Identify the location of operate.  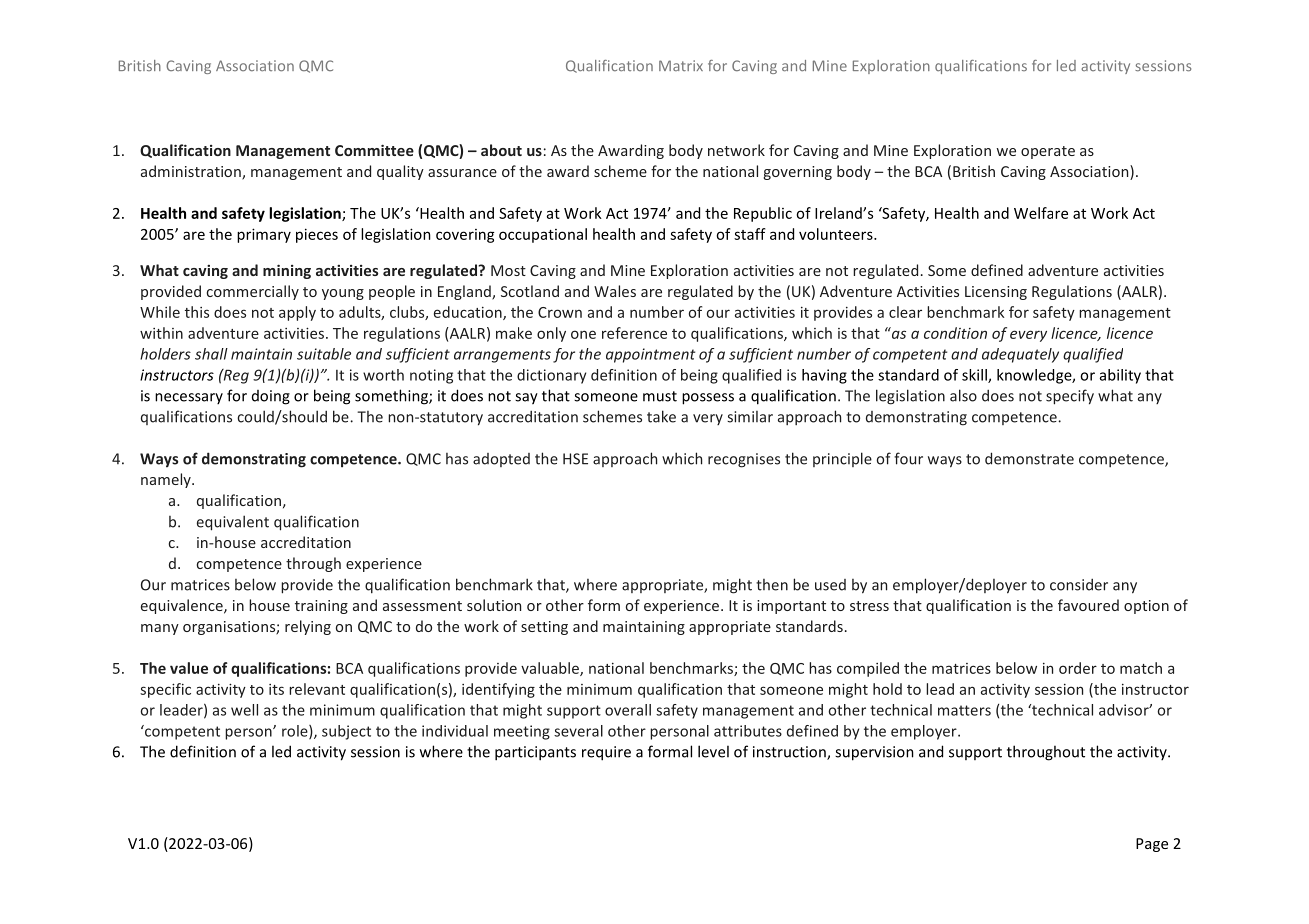
(1048, 152).
